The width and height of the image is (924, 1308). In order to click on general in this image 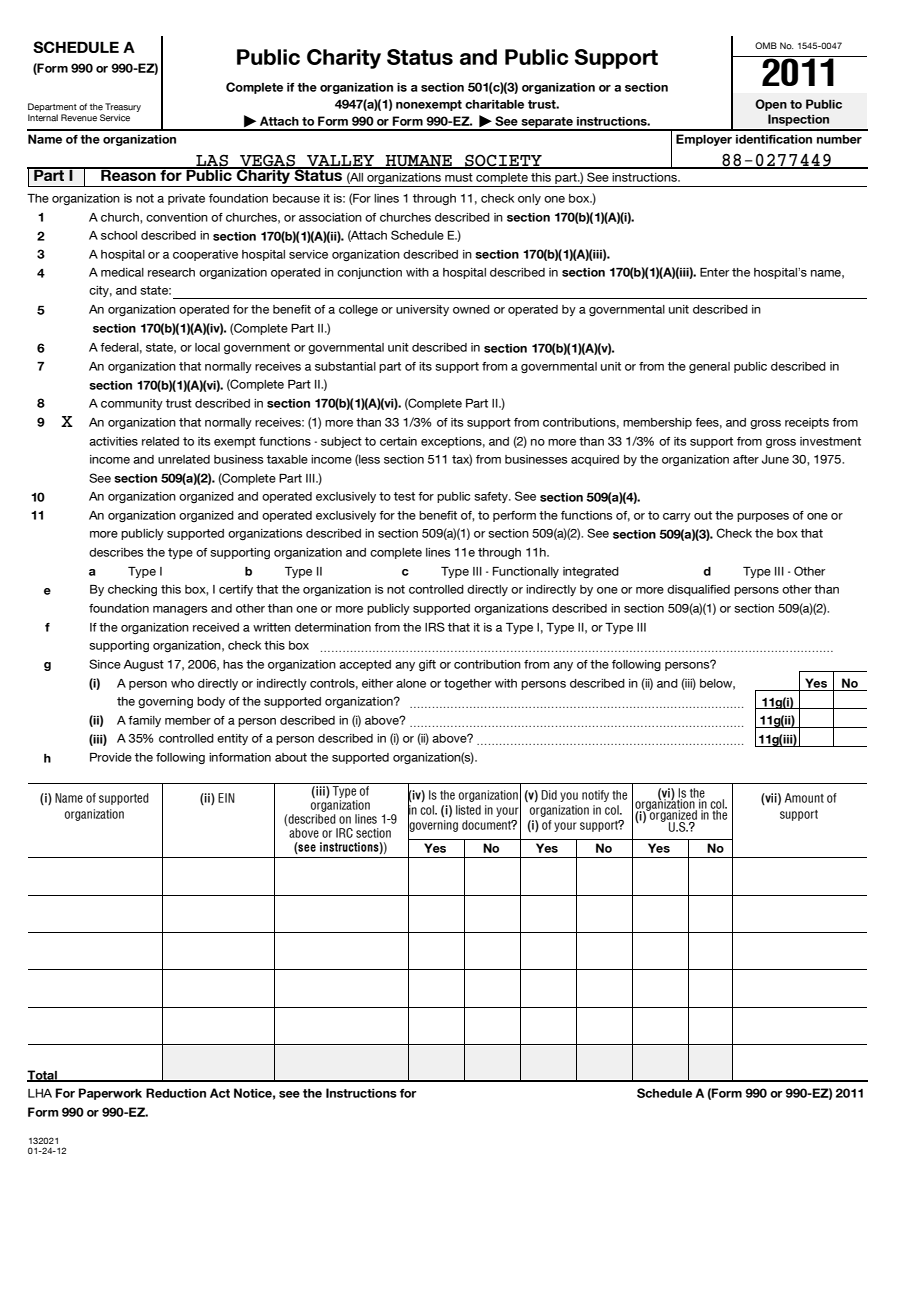, I will do `click(709, 367)`.
